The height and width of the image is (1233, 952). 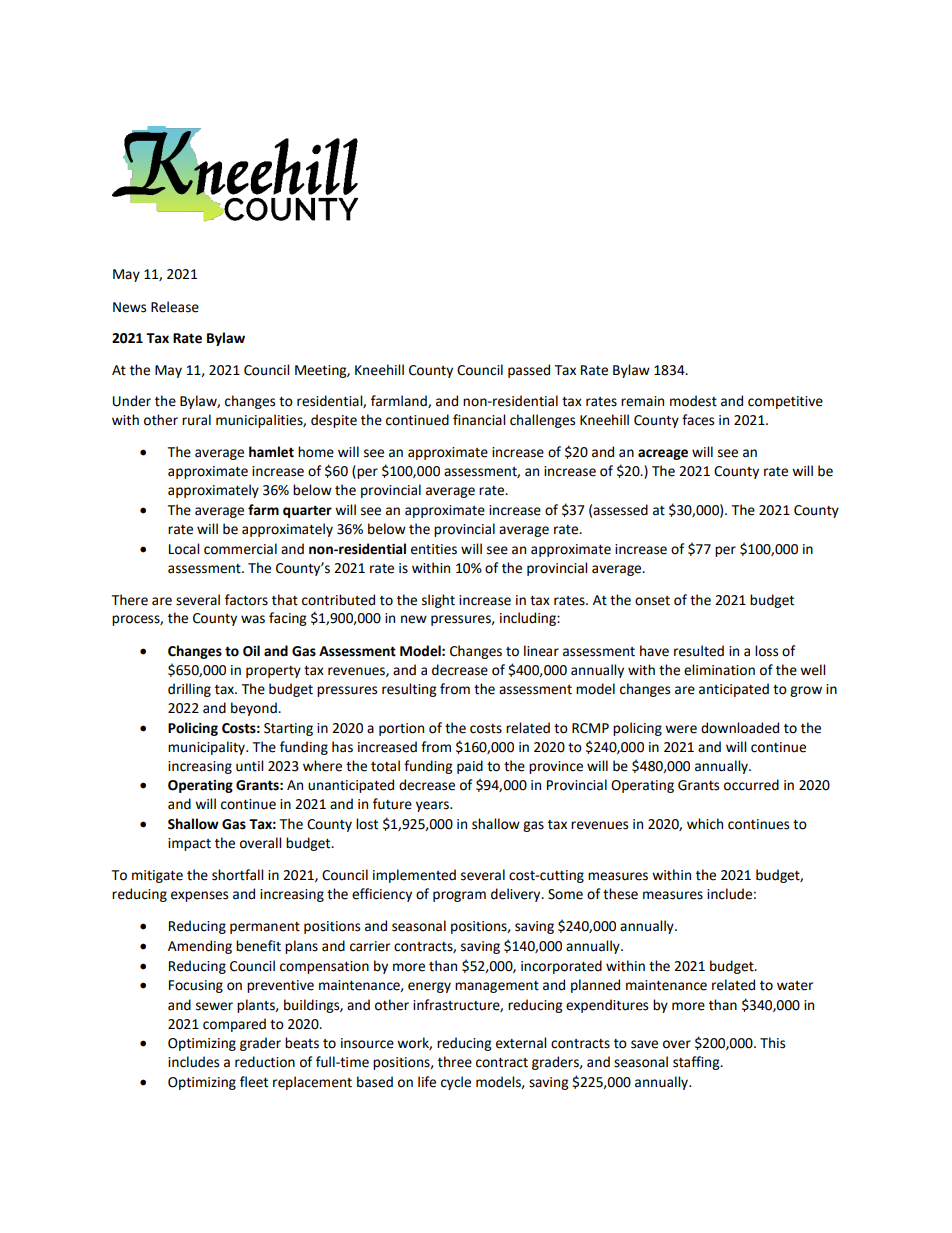 I want to click on Release, so click(x=175, y=307).
